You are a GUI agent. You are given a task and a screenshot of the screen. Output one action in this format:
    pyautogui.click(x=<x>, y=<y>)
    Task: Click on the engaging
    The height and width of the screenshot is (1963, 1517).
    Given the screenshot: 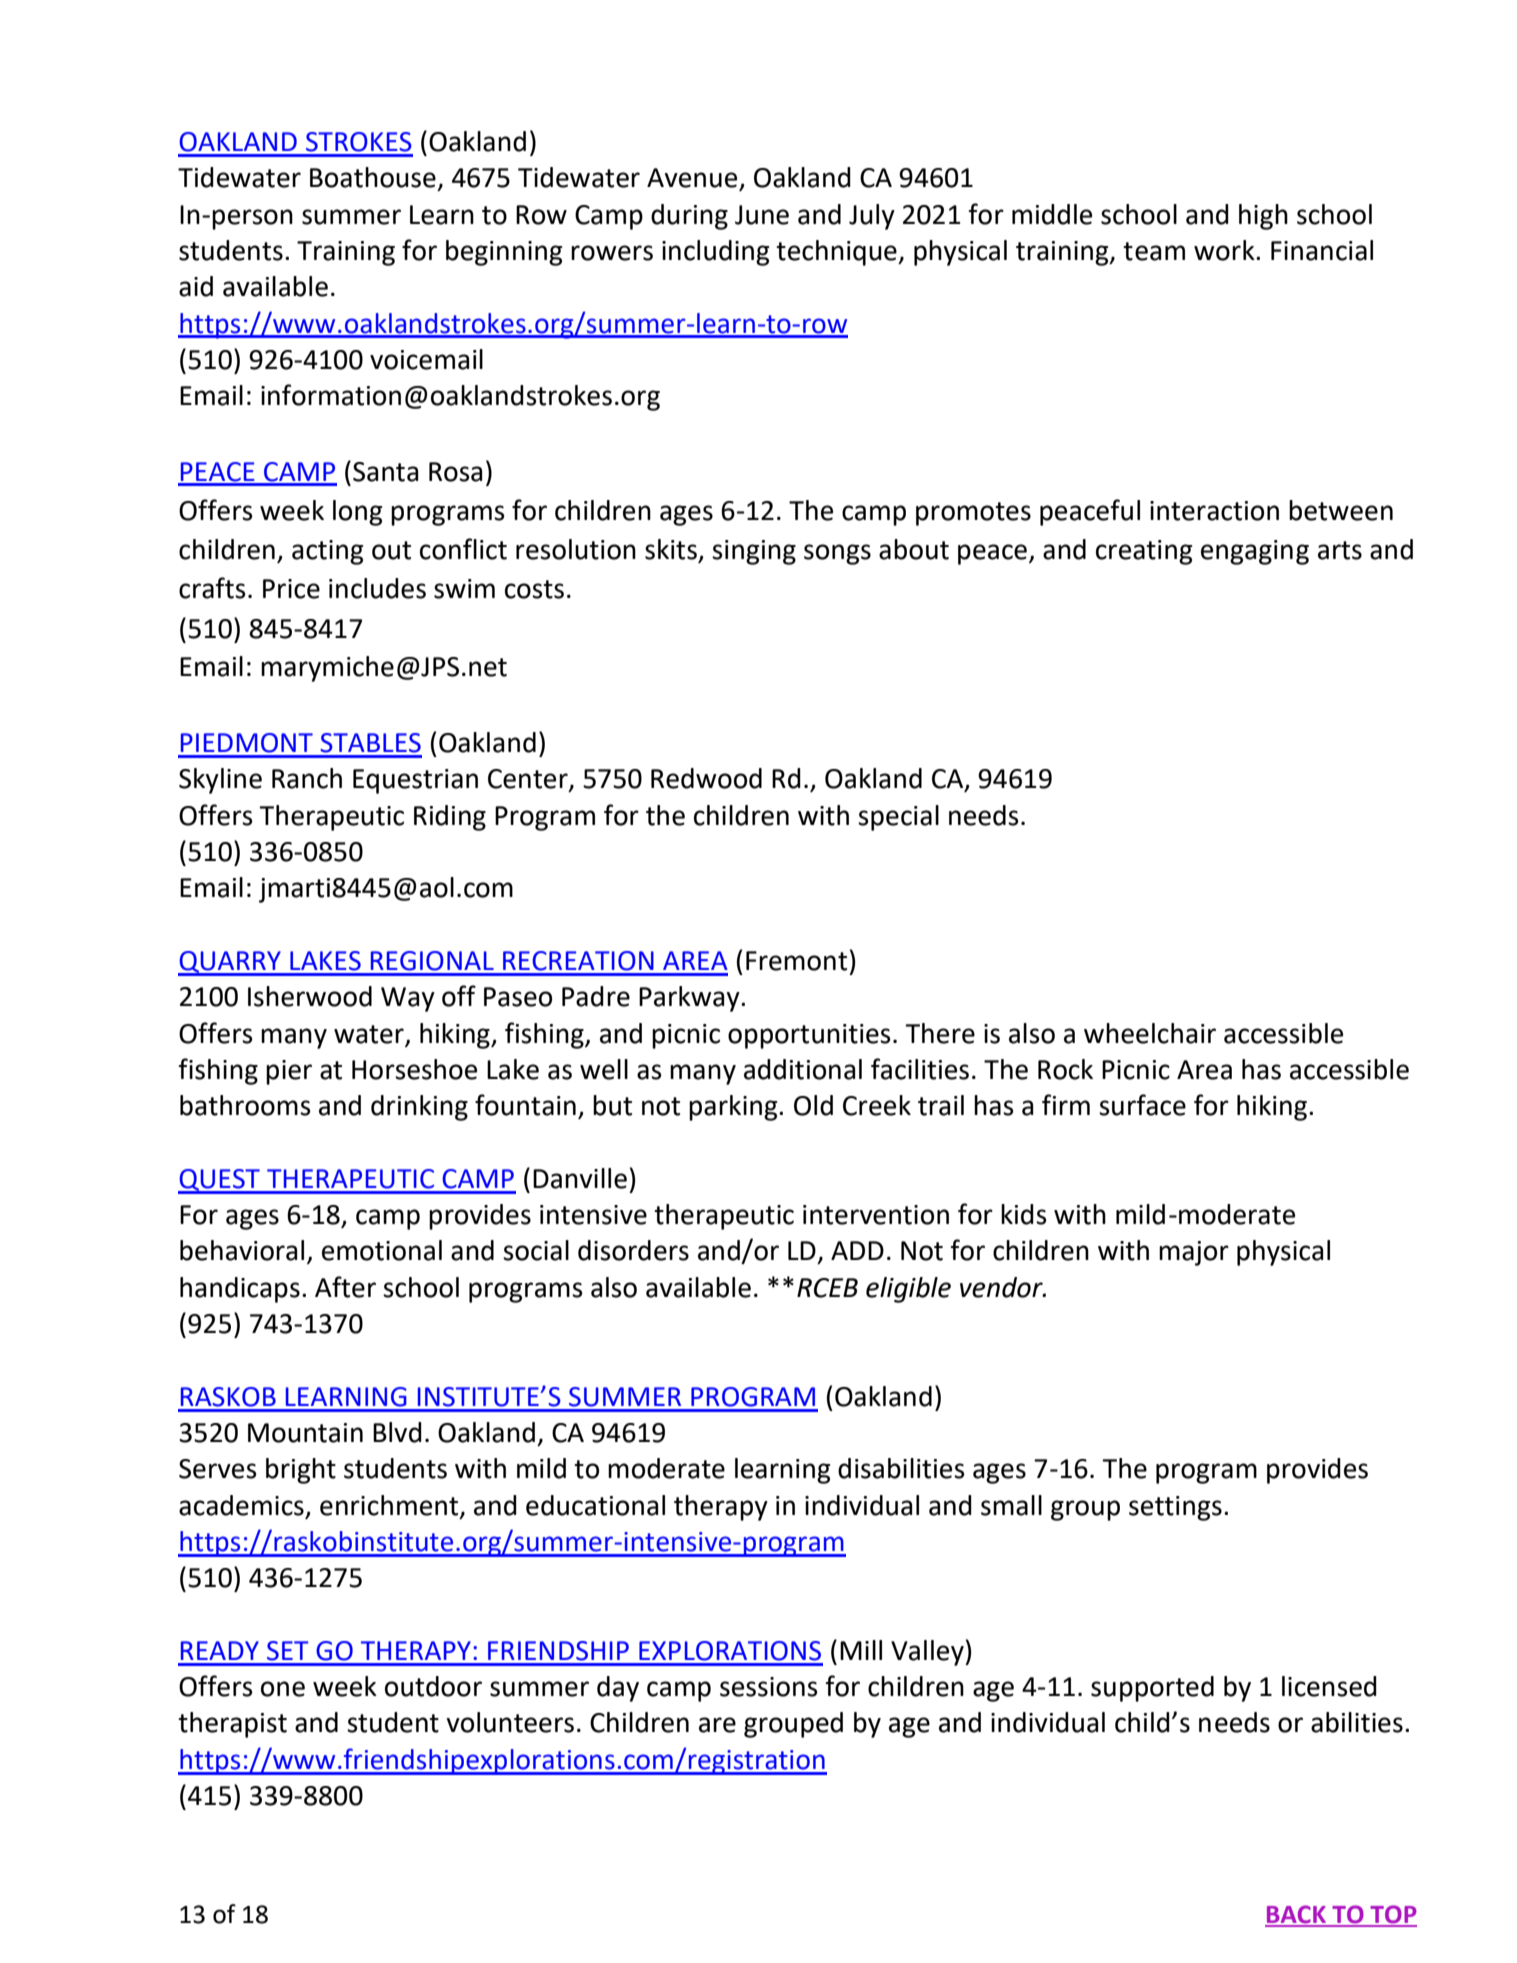 What is the action you would take?
    pyautogui.click(x=1255, y=552)
